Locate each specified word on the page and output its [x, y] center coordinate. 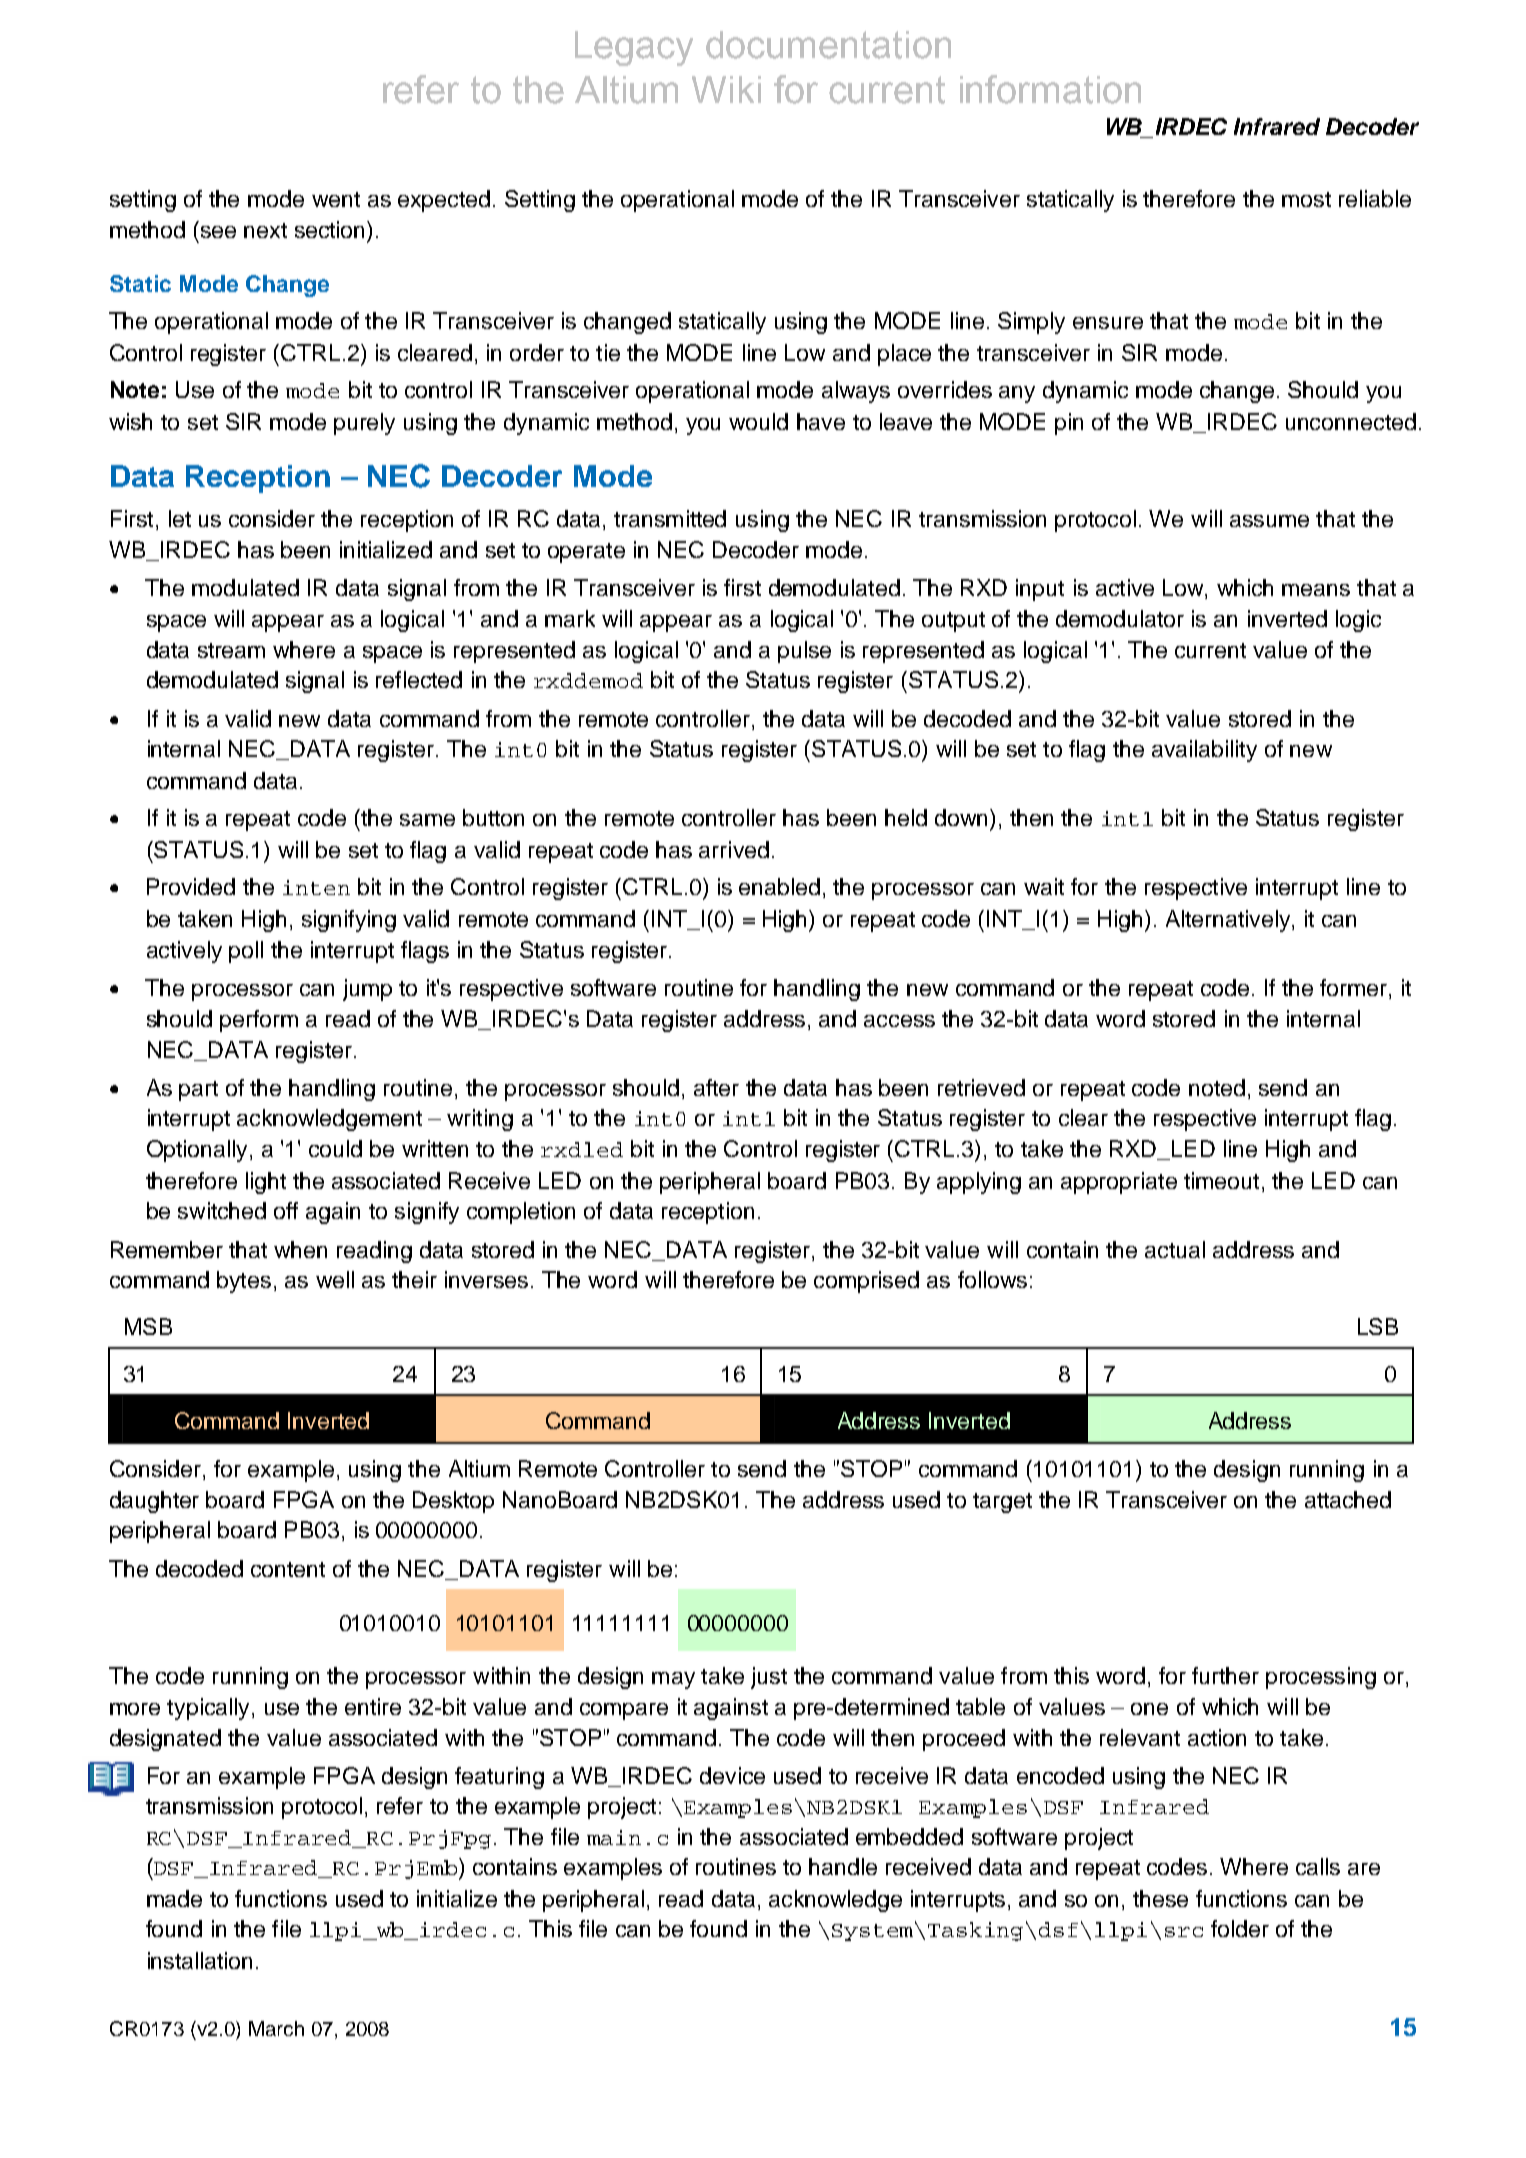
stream [231, 650]
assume [1269, 521]
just [769, 1678]
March [276, 2028]
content [288, 1569]
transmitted [670, 518]
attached [1348, 1499]
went [336, 199]
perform [259, 1021]
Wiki [726, 89]
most [1306, 199]
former [1355, 989]
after [716, 1087]
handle [843, 1866]
